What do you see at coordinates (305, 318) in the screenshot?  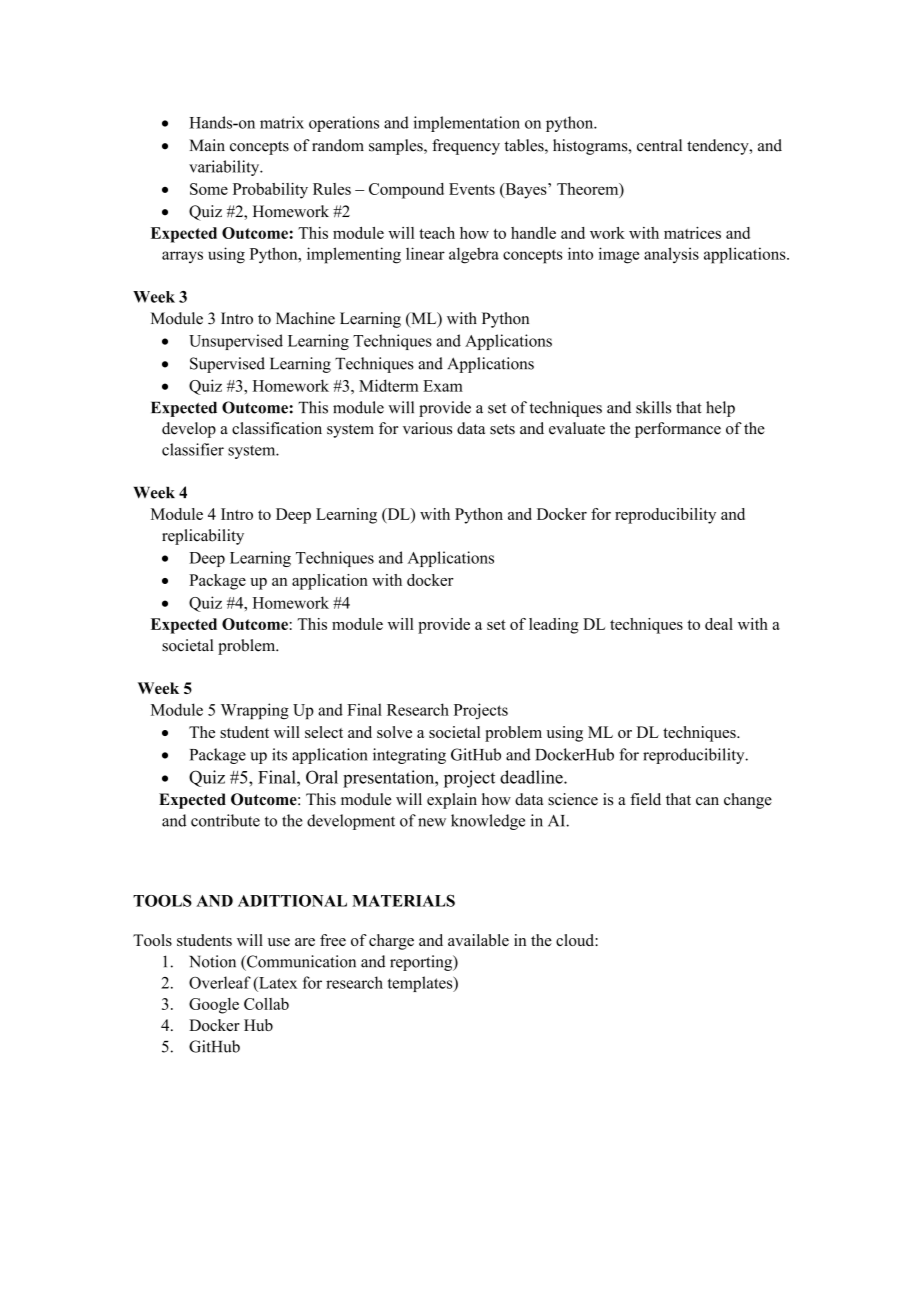 I see `Machine` at bounding box center [305, 318].
